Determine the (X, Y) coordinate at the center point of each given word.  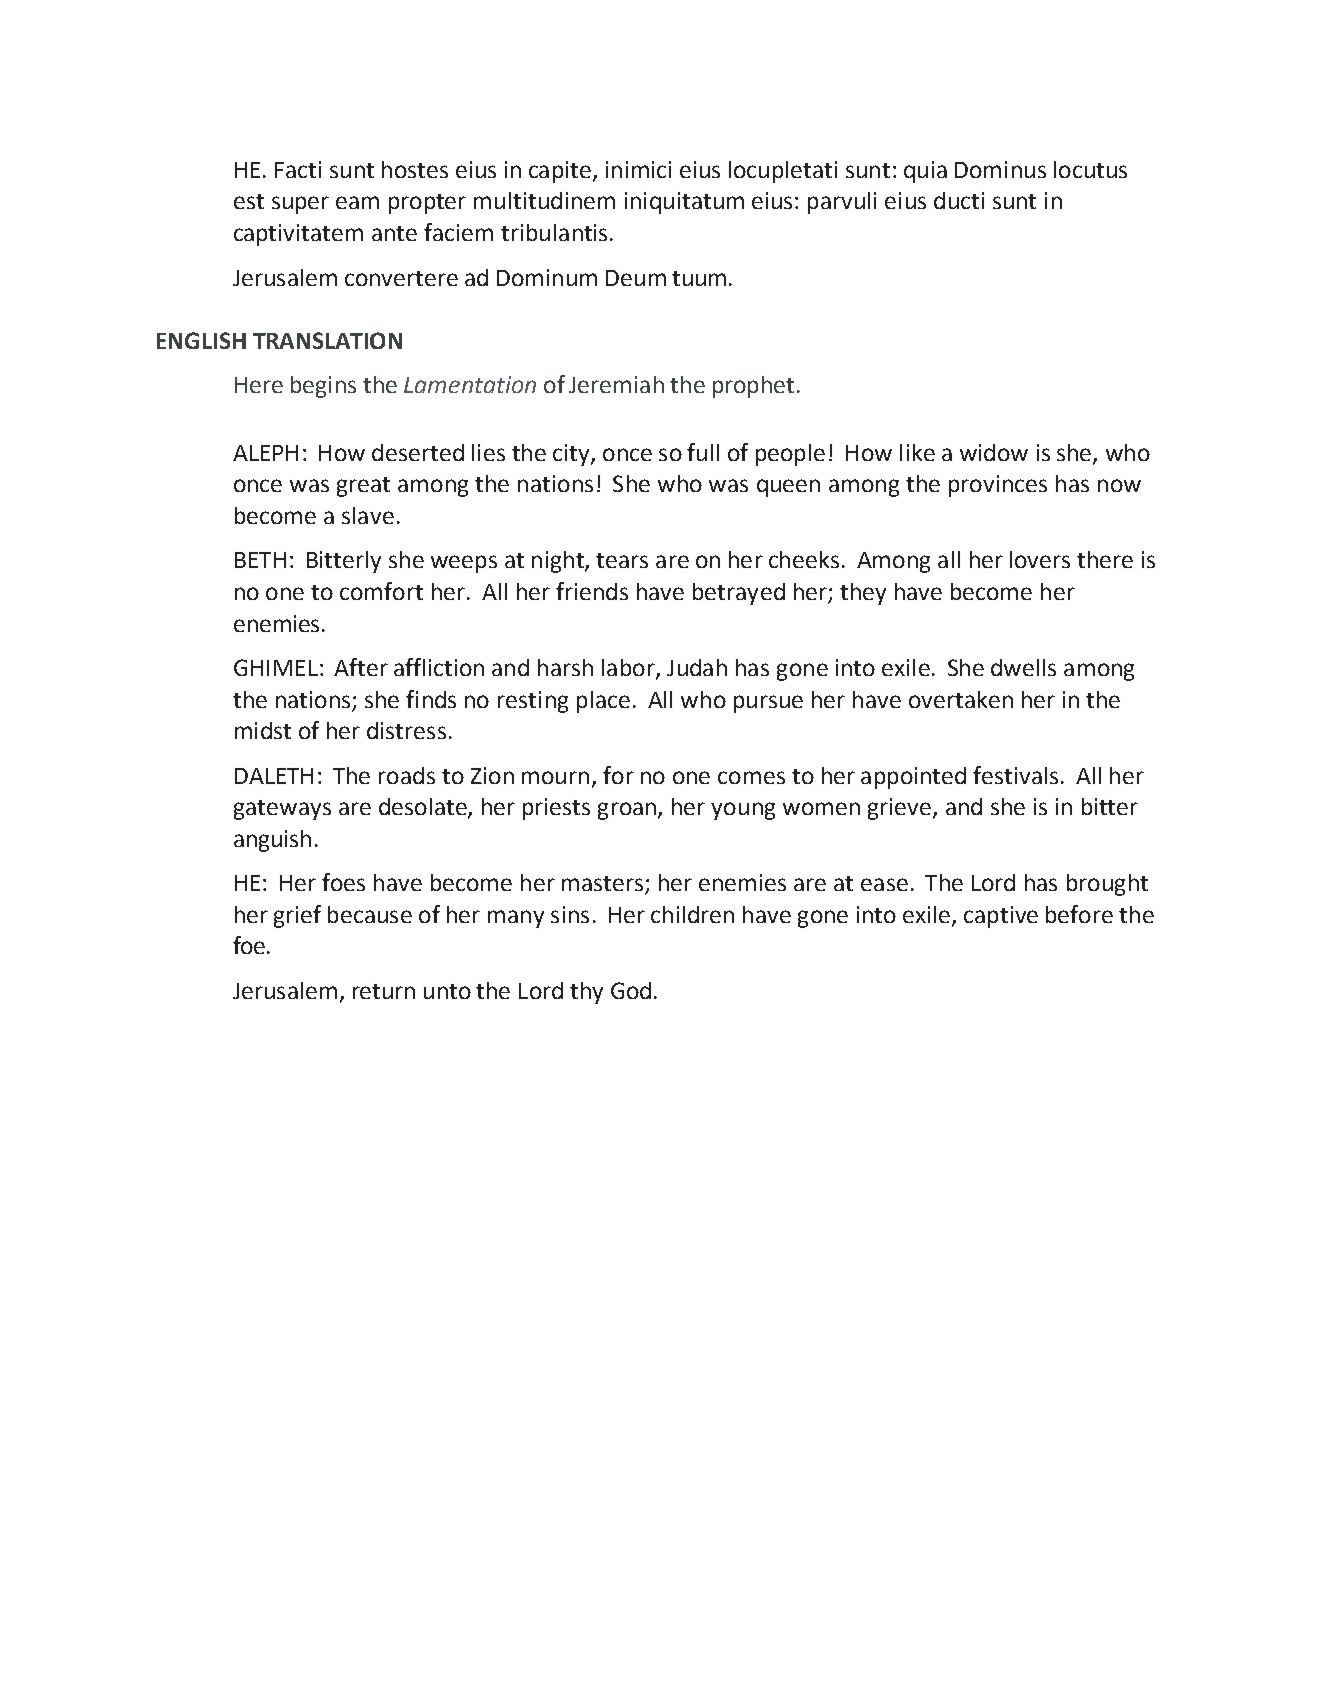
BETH (260, 560)
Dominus (1000, 169)
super (300, 205)
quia (925, 172)
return (384, 991)
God (631, 990)
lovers (1040, 559)
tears (622, 560)
